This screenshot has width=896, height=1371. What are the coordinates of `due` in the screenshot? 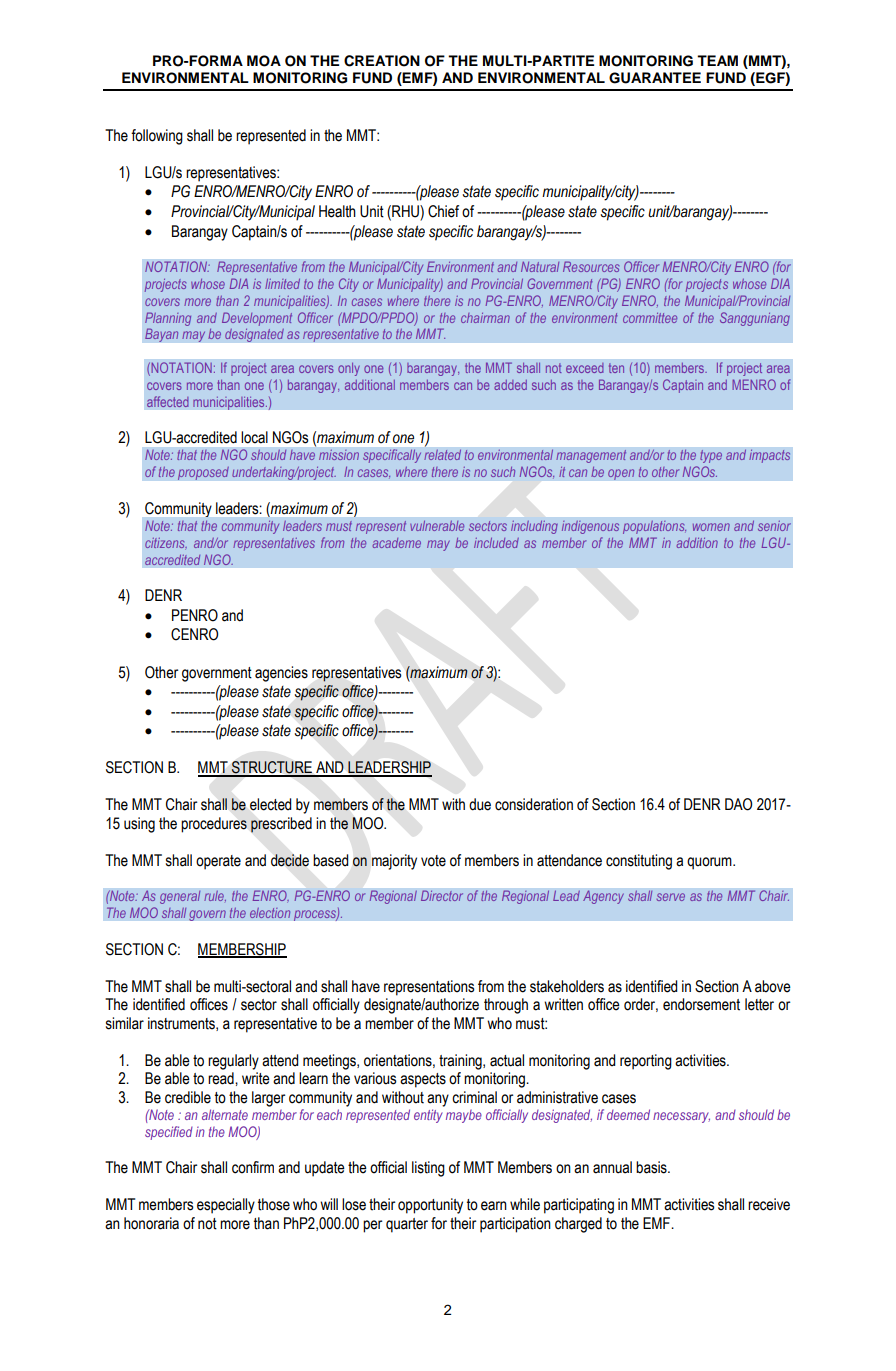 It's located at (480, 804).
